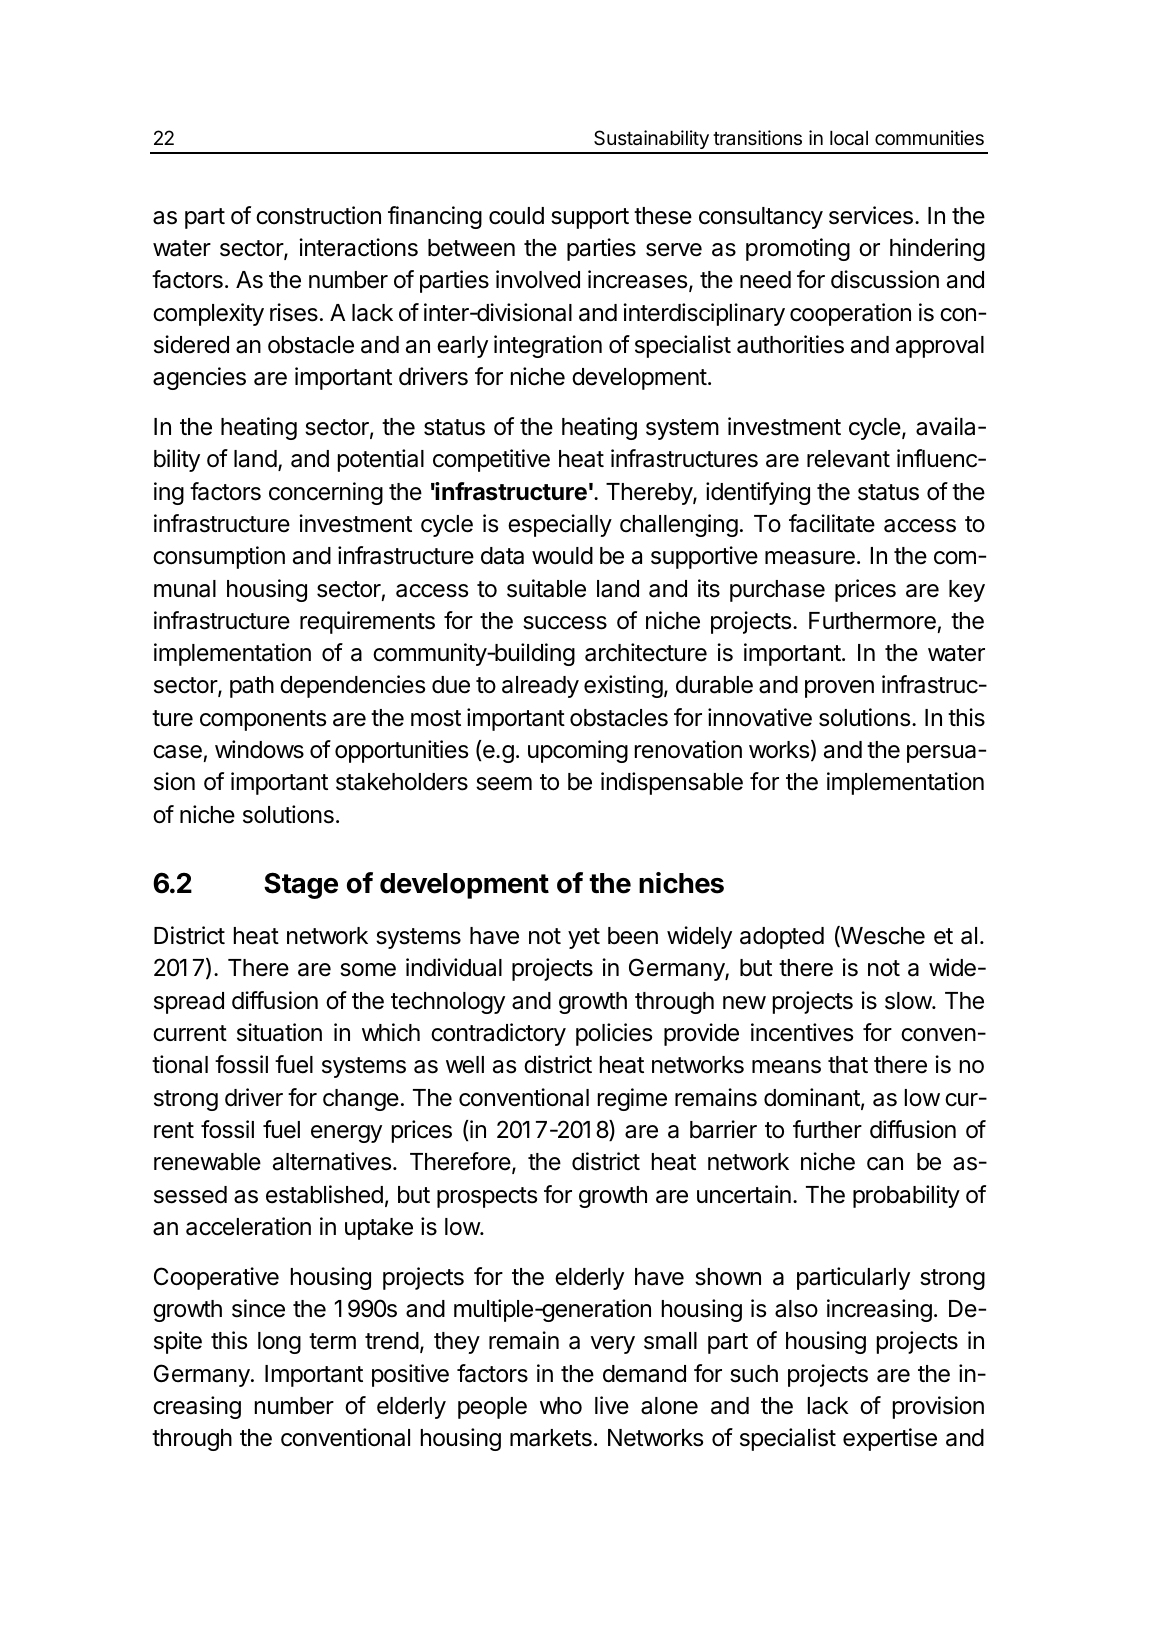 The width and height of the image is (1165, 1648). Describe the element at coordinates (540, 687) in the image. I see `already` at that location.
